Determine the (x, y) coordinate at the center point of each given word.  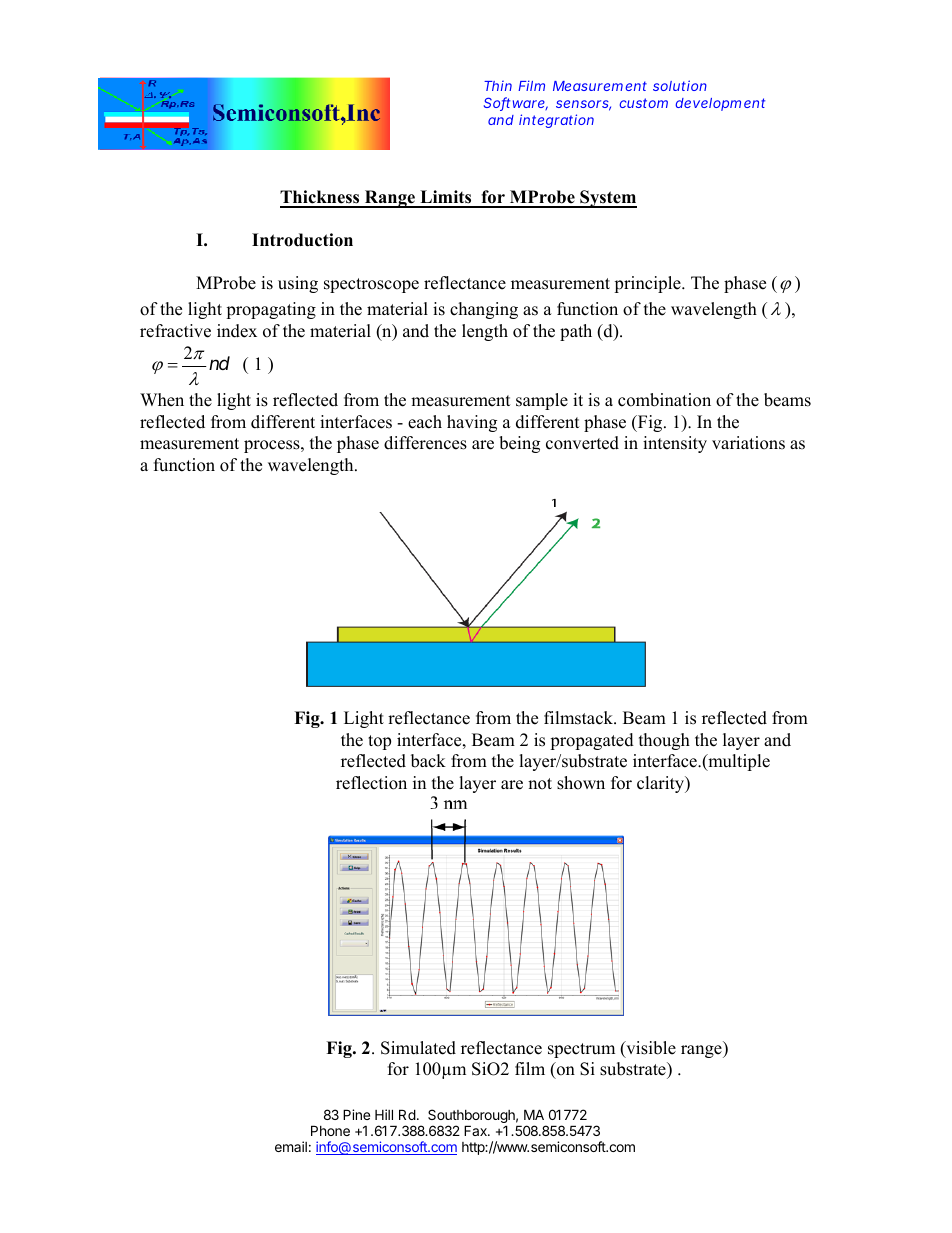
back (428, 761)
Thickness (321, 198)
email (291, 1146)
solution (680, 85)
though (664, 741)
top (379, 742)
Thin (498, 86)
